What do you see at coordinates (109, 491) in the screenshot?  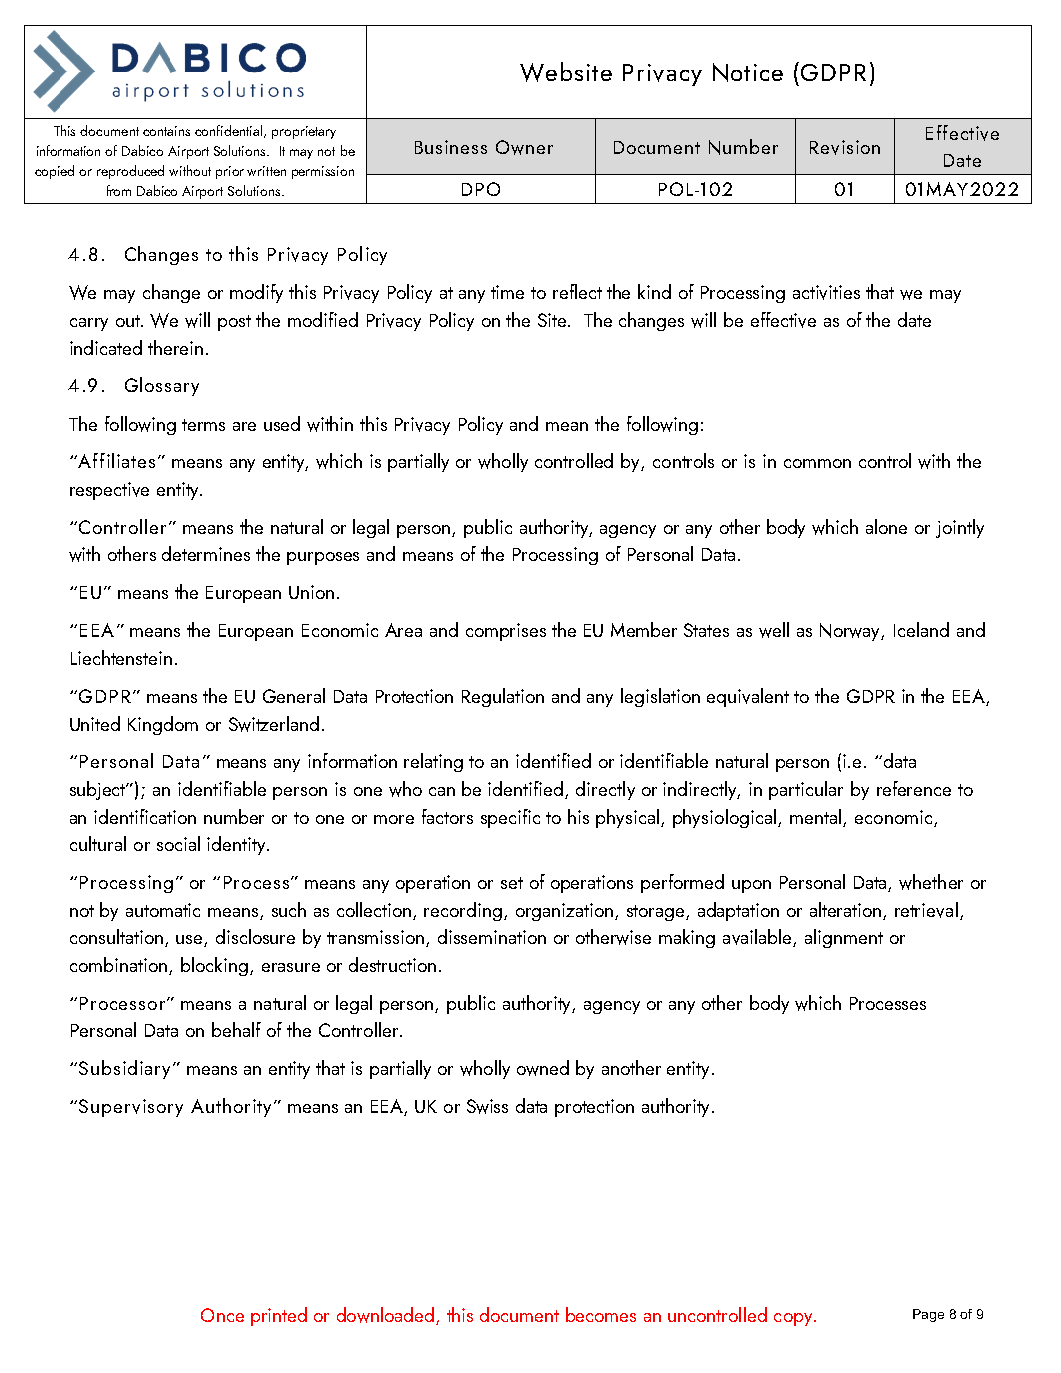 I see `respective` at bounding box center [109, 491].
